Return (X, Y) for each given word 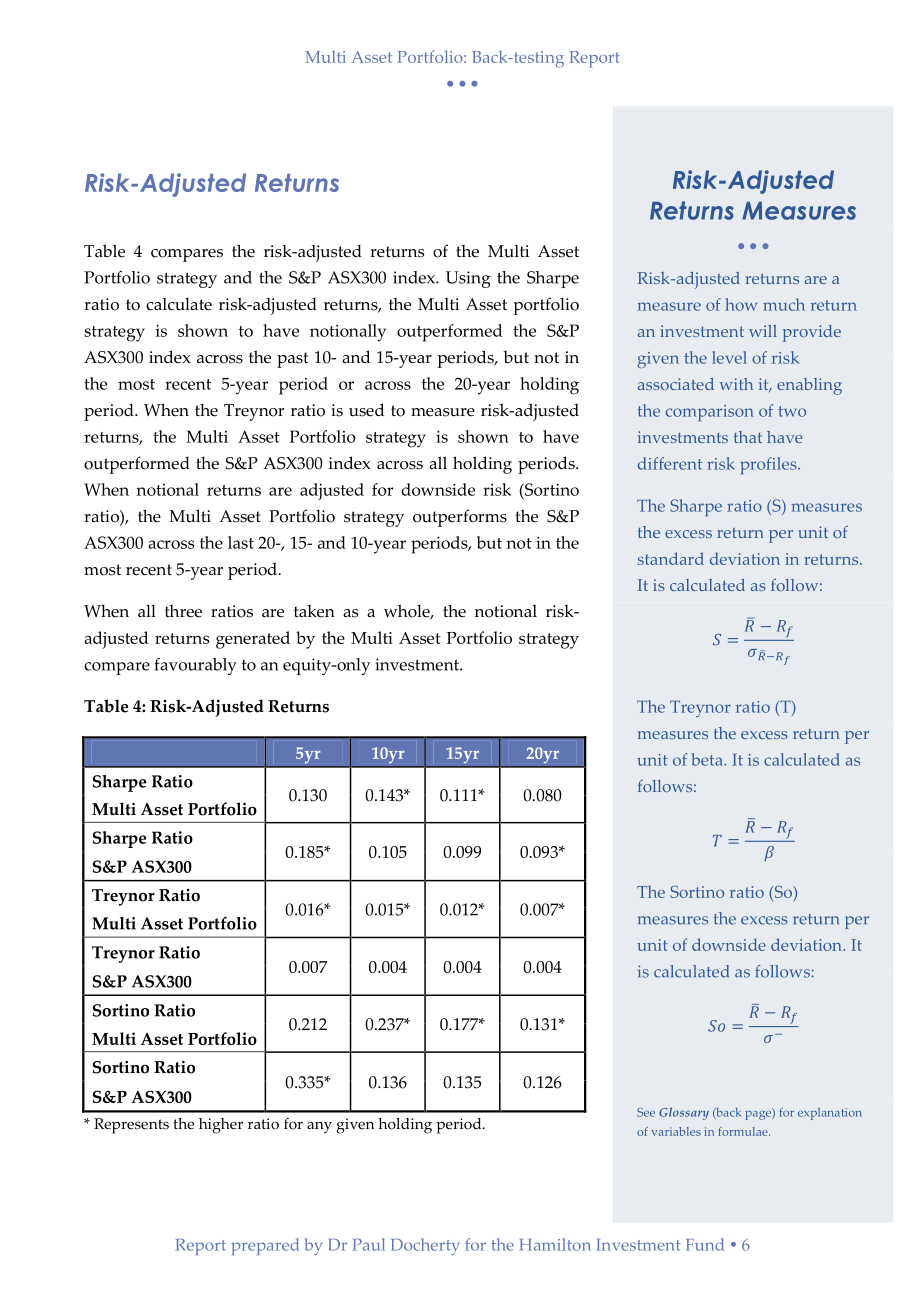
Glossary (684, 1113)
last (241, 542)
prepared (265, 1246)
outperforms (460, 518)
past (292, 360)
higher (221, 1126)
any (319, 1128)
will (763, 331)
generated (253, 640)
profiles (769, 465)
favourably (196, 666)
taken (314, 611)
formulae (744, 1131)
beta (708, 759)
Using (468, 279)
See (646, 1112)
